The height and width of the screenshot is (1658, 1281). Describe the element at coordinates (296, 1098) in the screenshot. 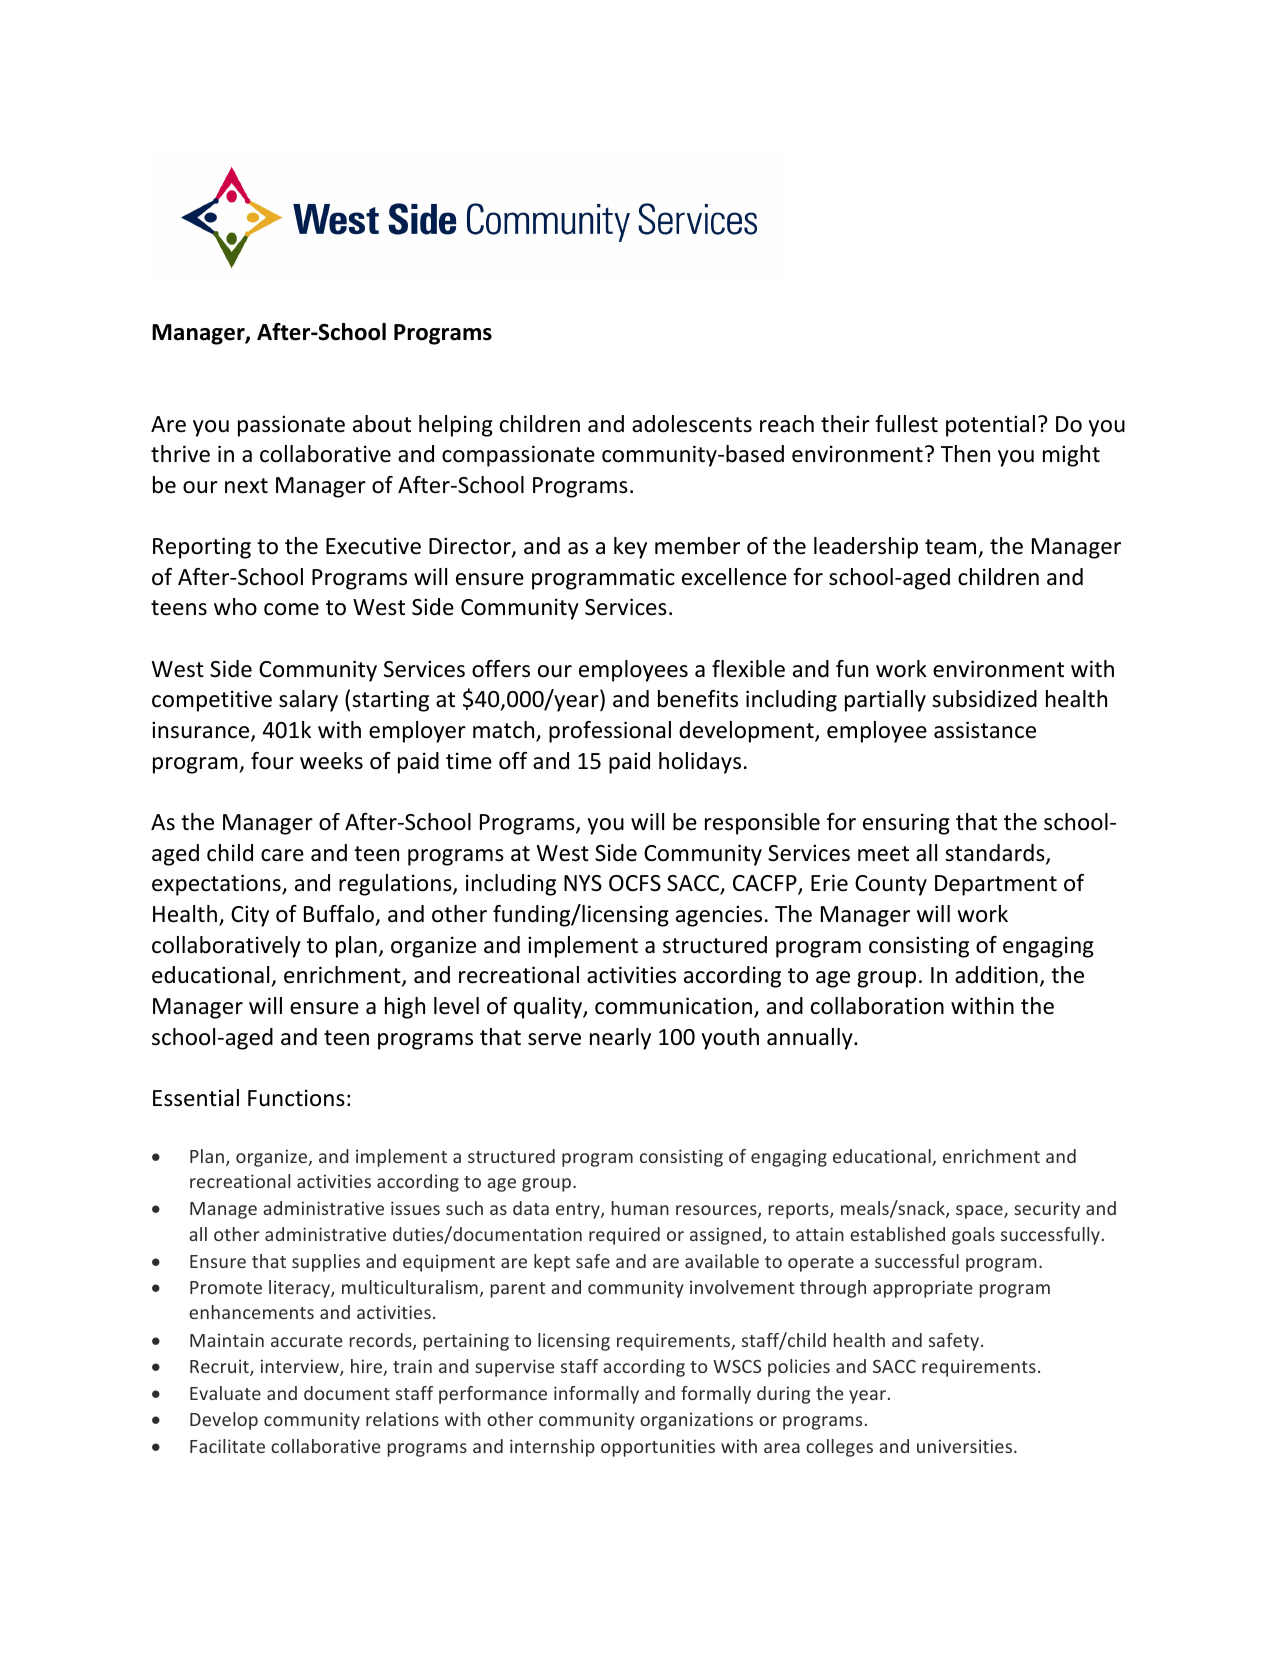

I see `Functions` at that location.
